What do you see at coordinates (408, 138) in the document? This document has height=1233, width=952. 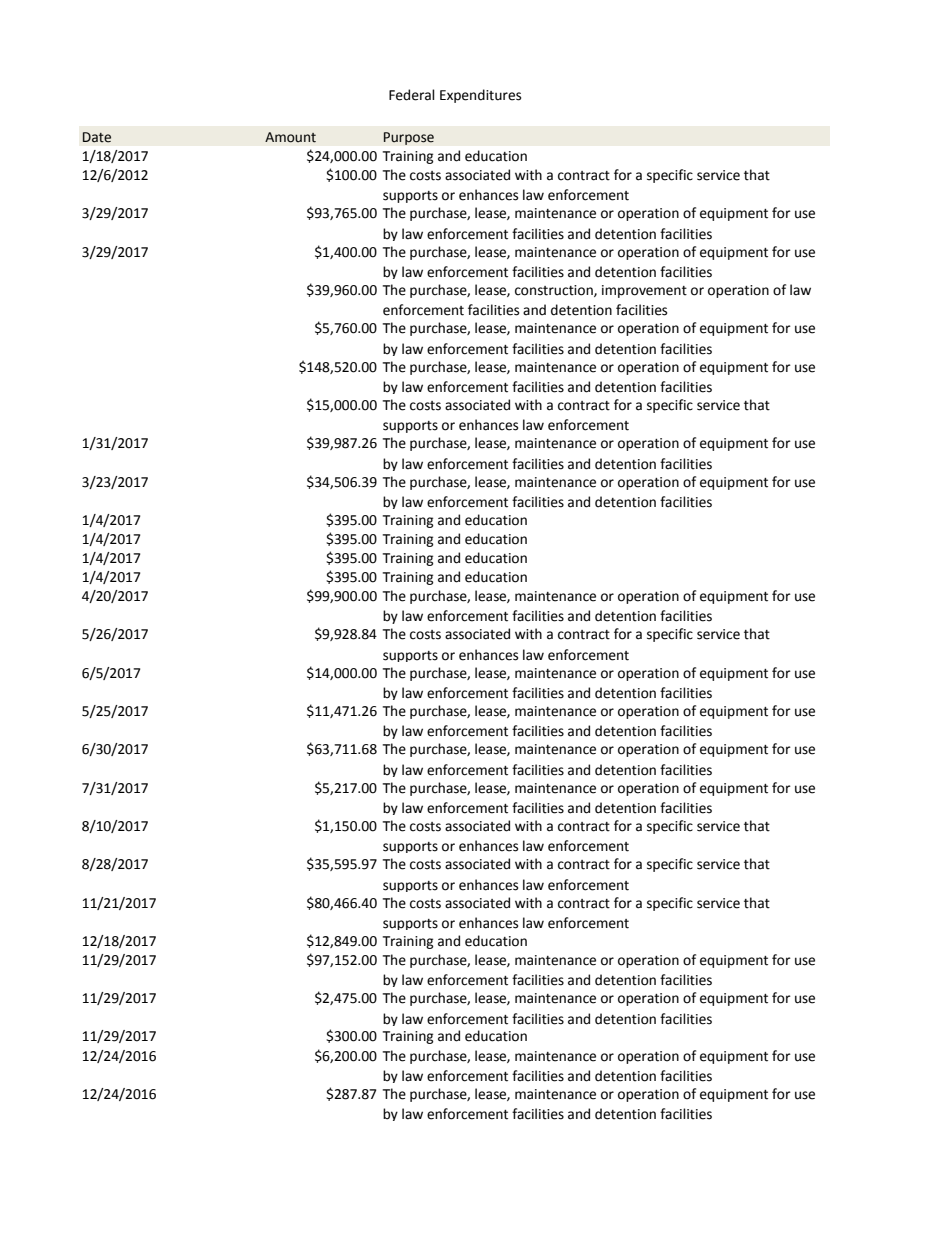 I see `Purpose` at bounding box center [408, 138].
